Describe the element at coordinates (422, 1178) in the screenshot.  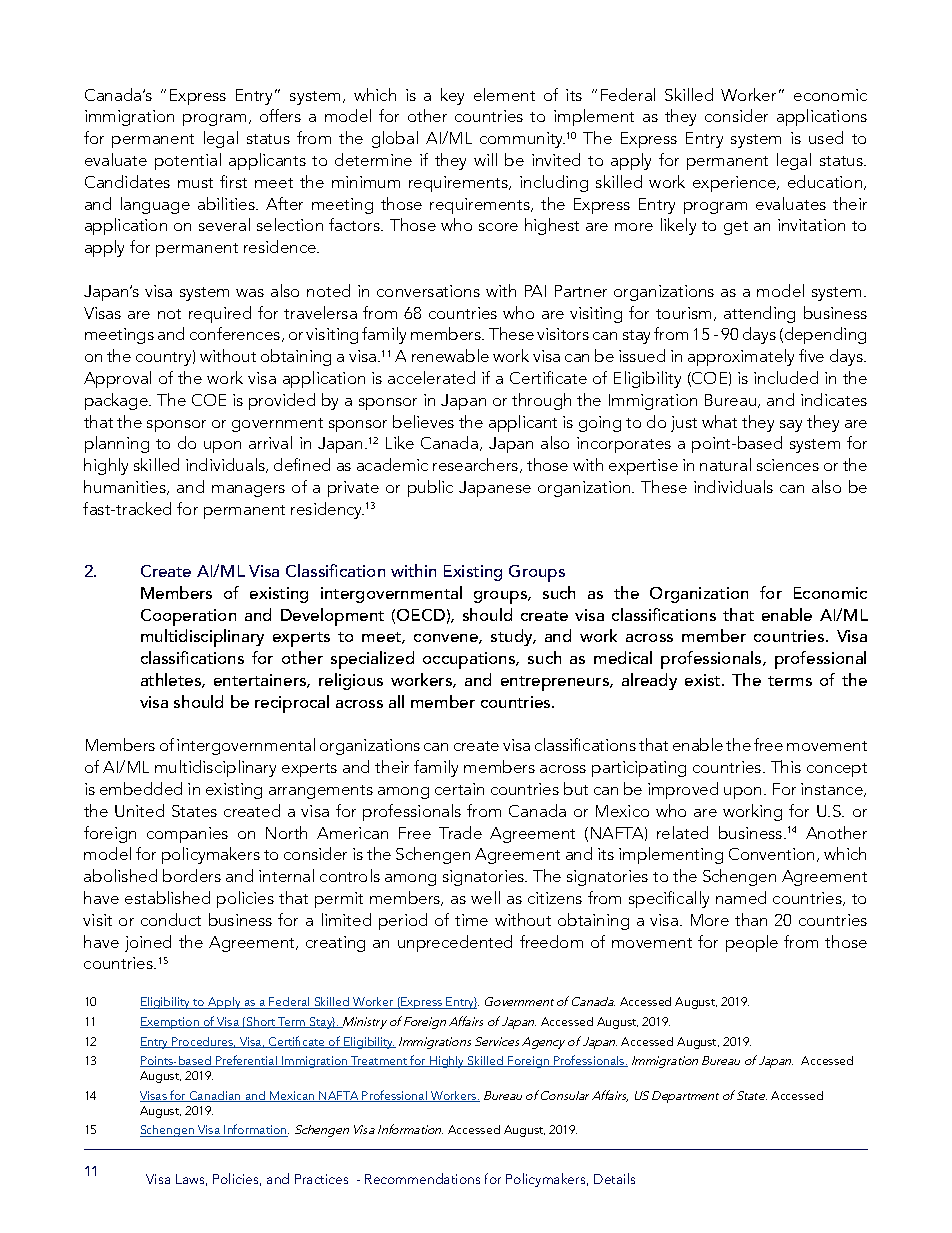
I see `Recommendations` at that location.
